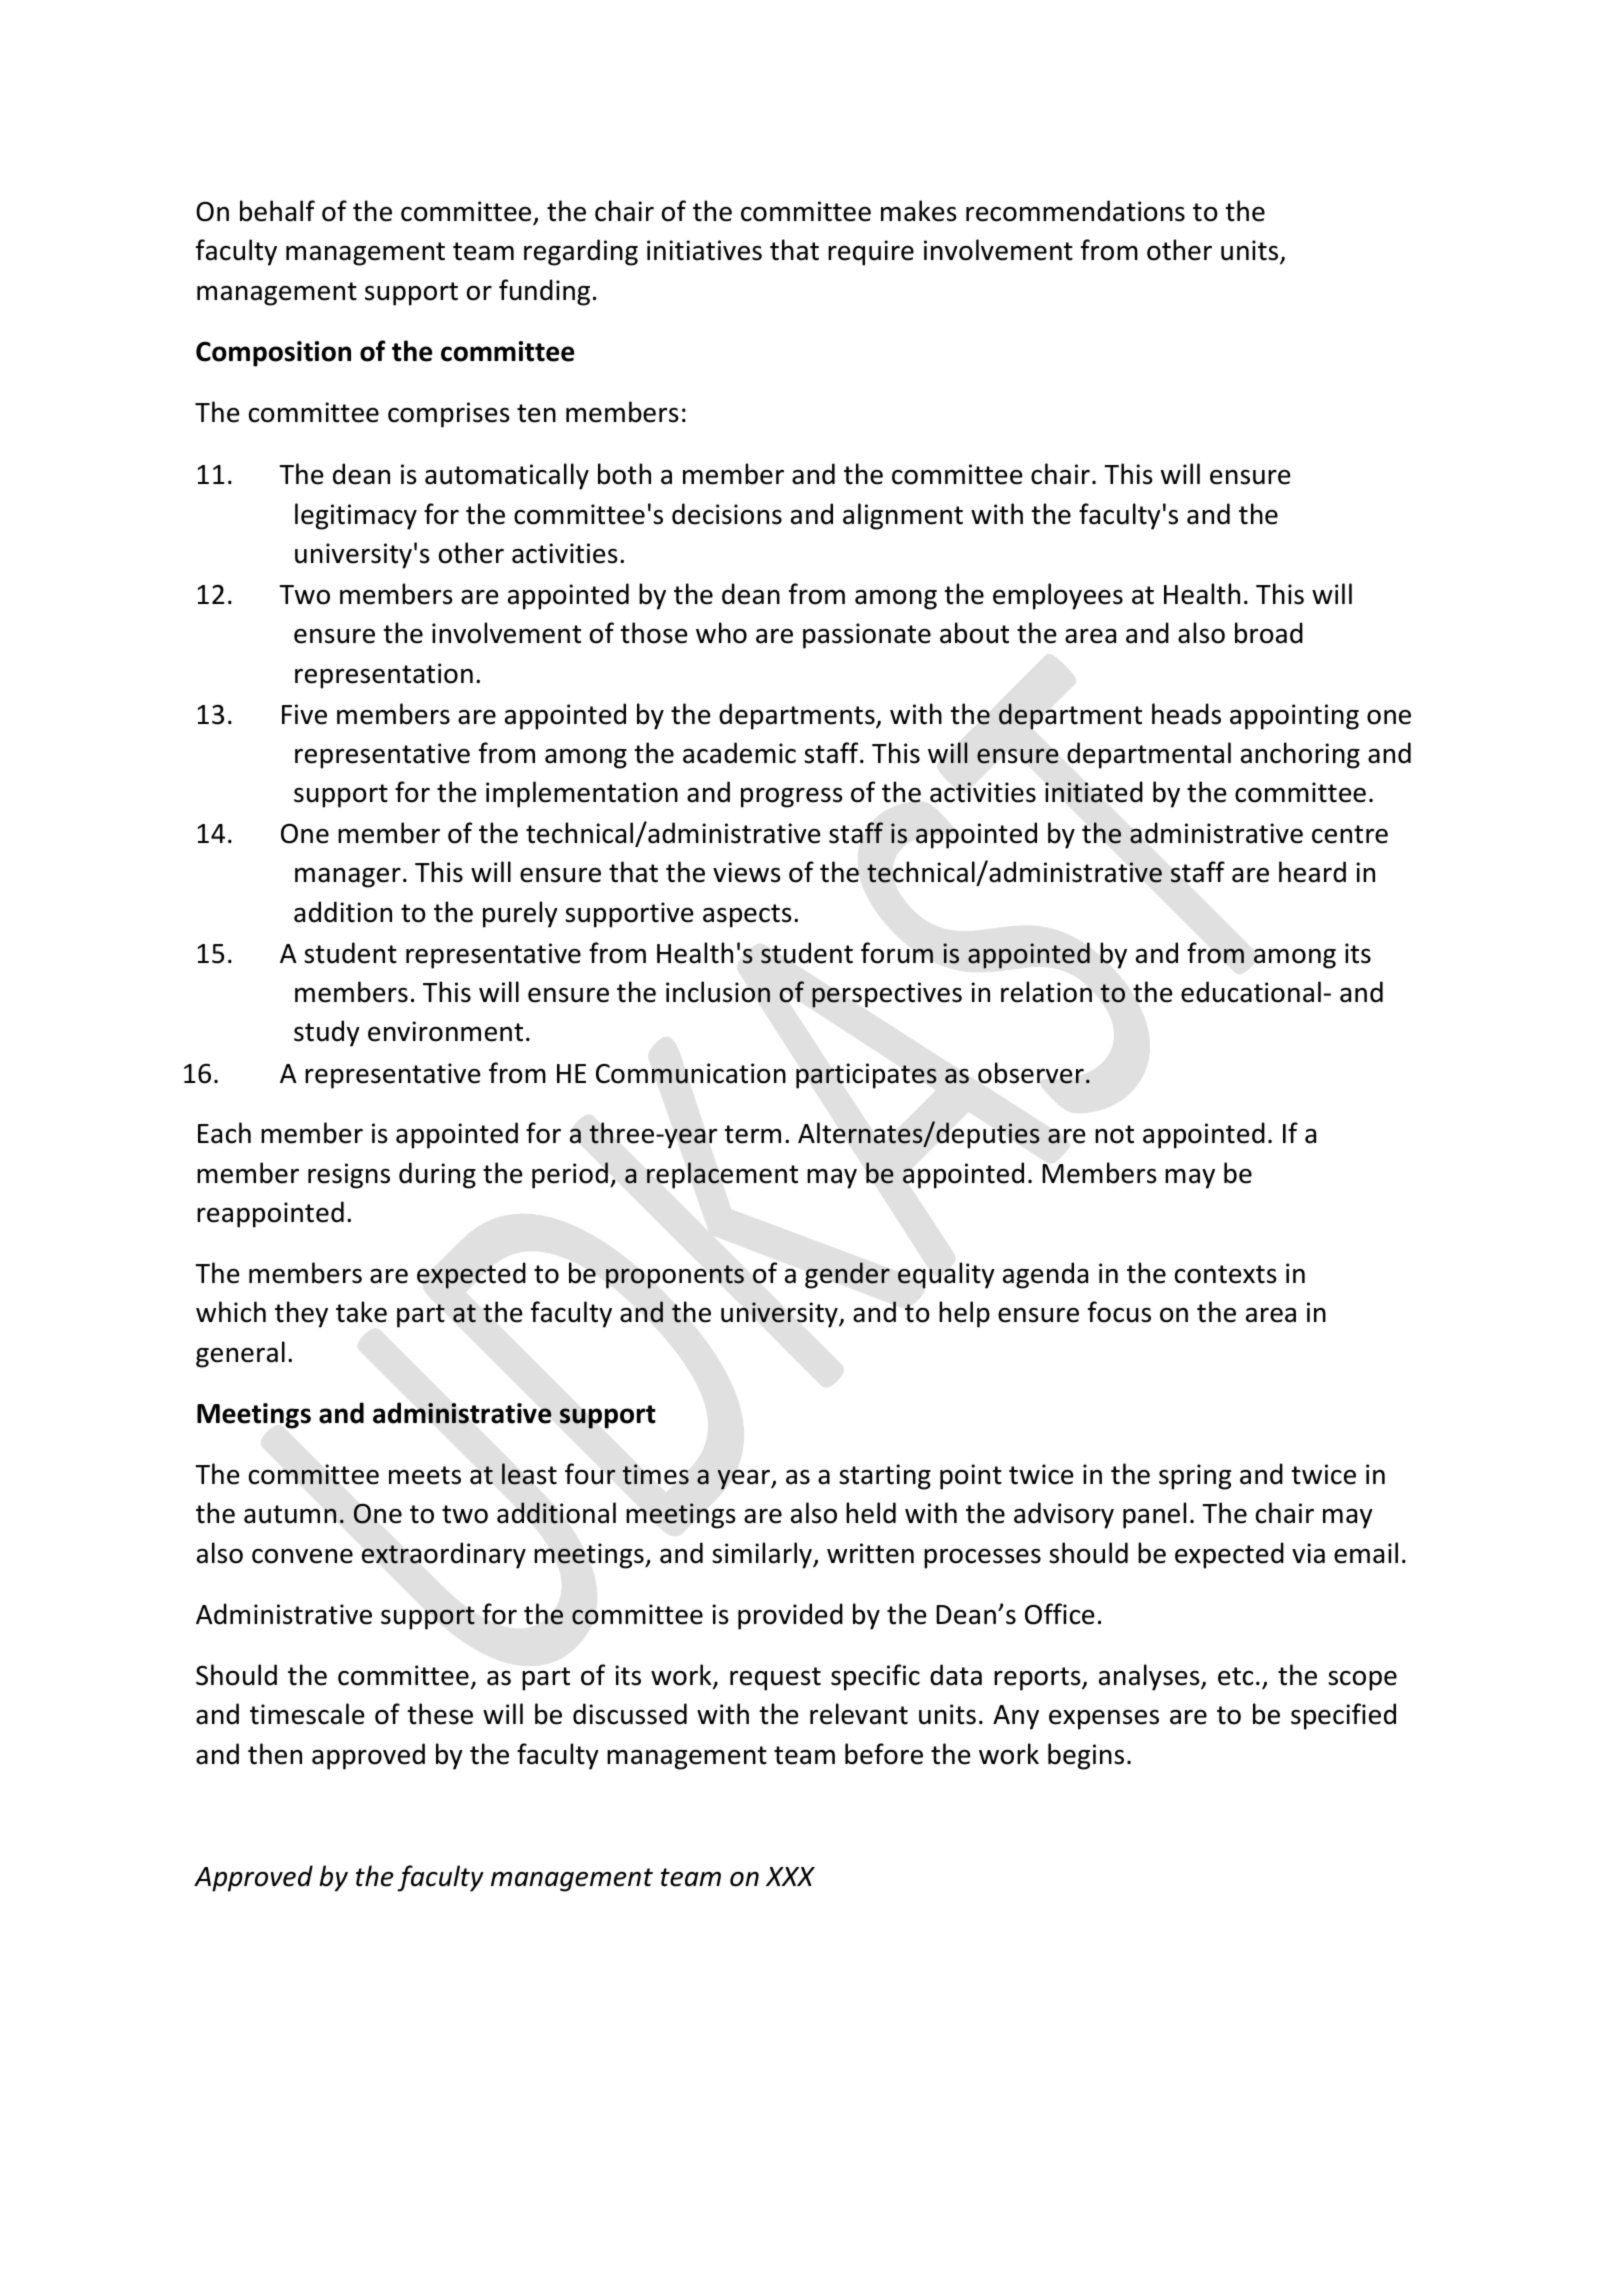  I want to click on then, so click(275, 1754).
